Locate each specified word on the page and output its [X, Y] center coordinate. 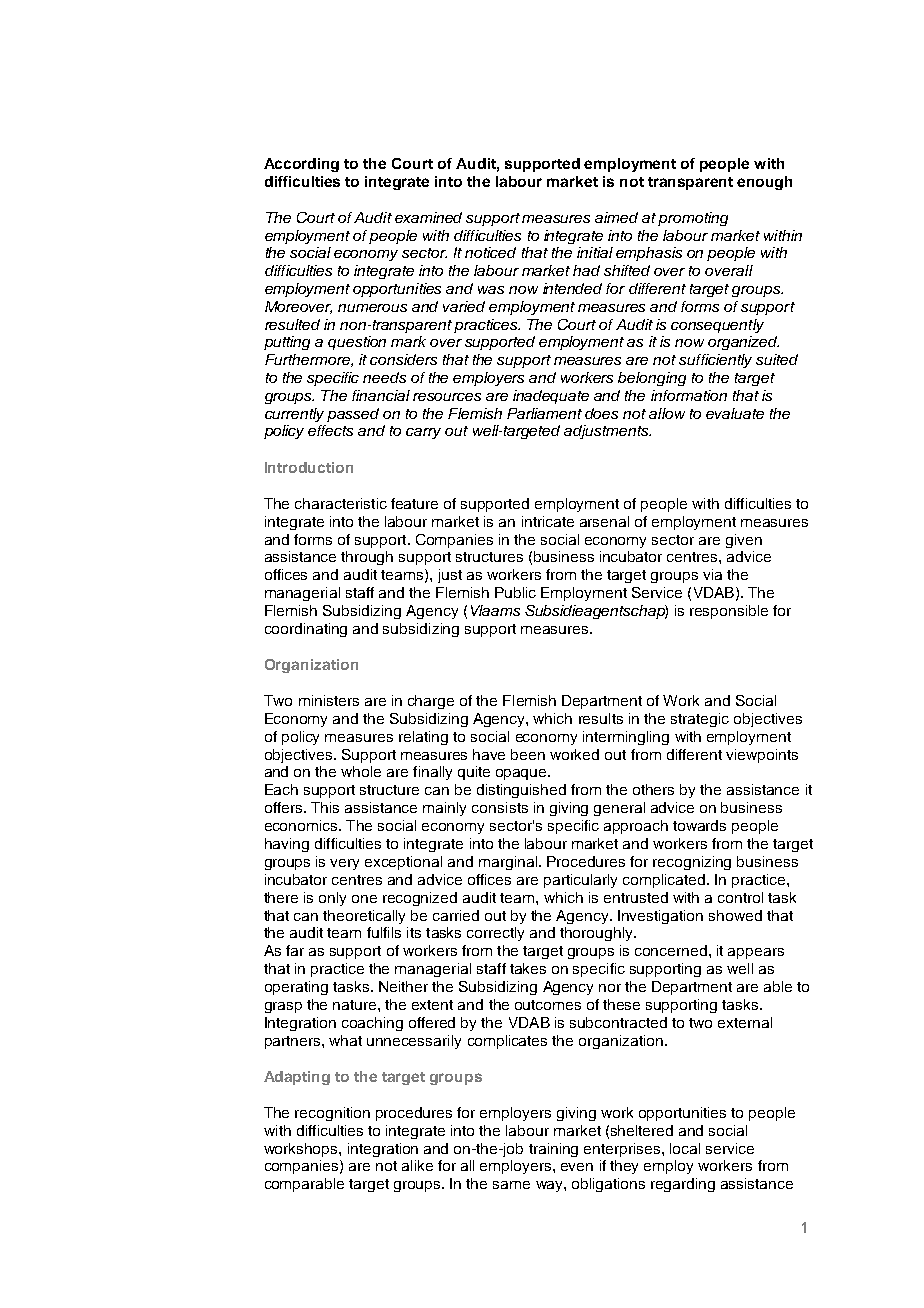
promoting [693, 219]
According [301, 165]
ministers [329, 700]
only [332, 899]
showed [735, 915]
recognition [332, 1114]
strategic [700, 720]
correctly [495, 934]
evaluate [735, 413]
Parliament [544, 413]
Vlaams [495, 610]
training [553, 1150]
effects [330, 430]
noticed [490, 252]
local [685, 1148]
